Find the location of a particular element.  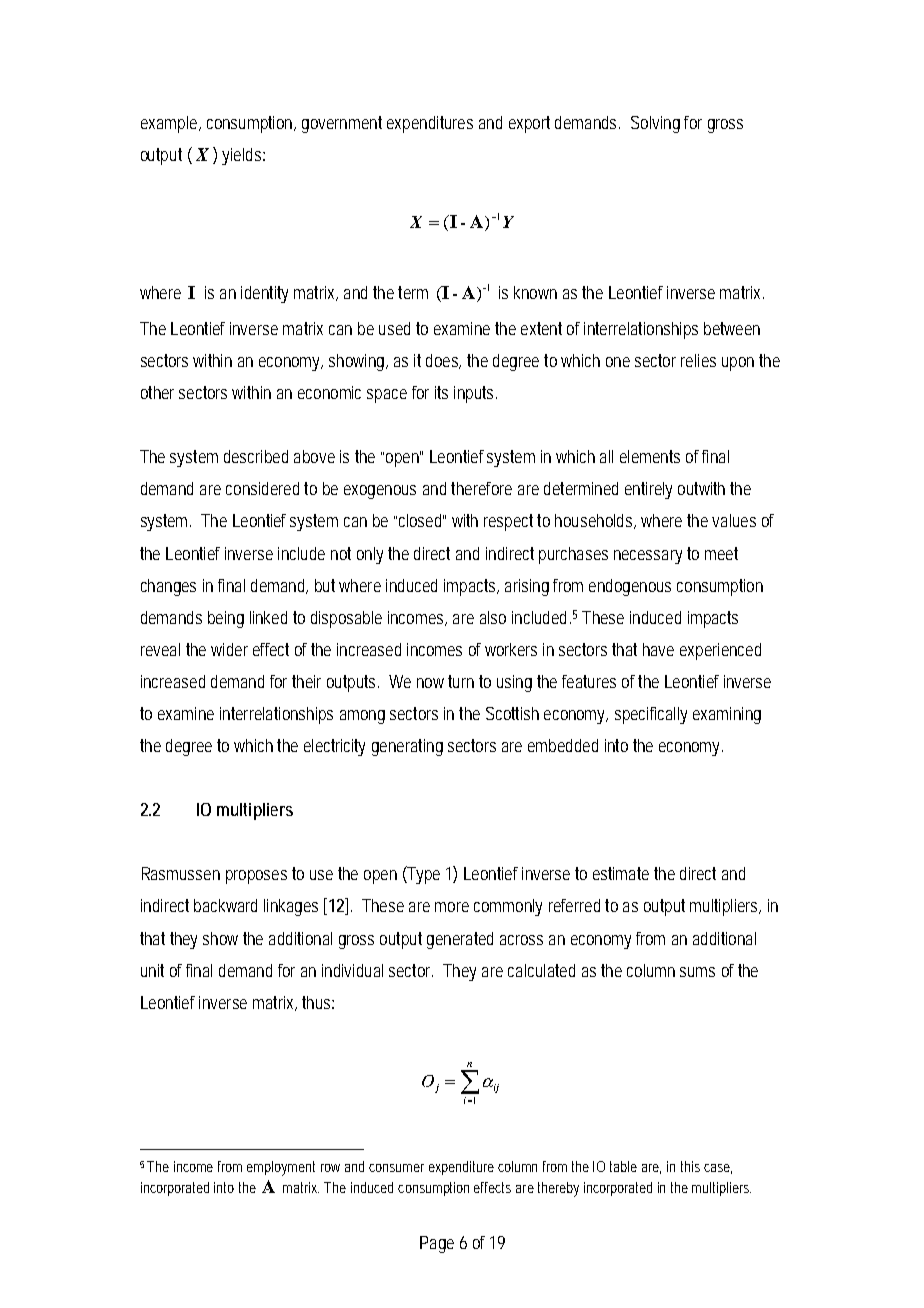

specifically is located at coordinates (651, 715).
